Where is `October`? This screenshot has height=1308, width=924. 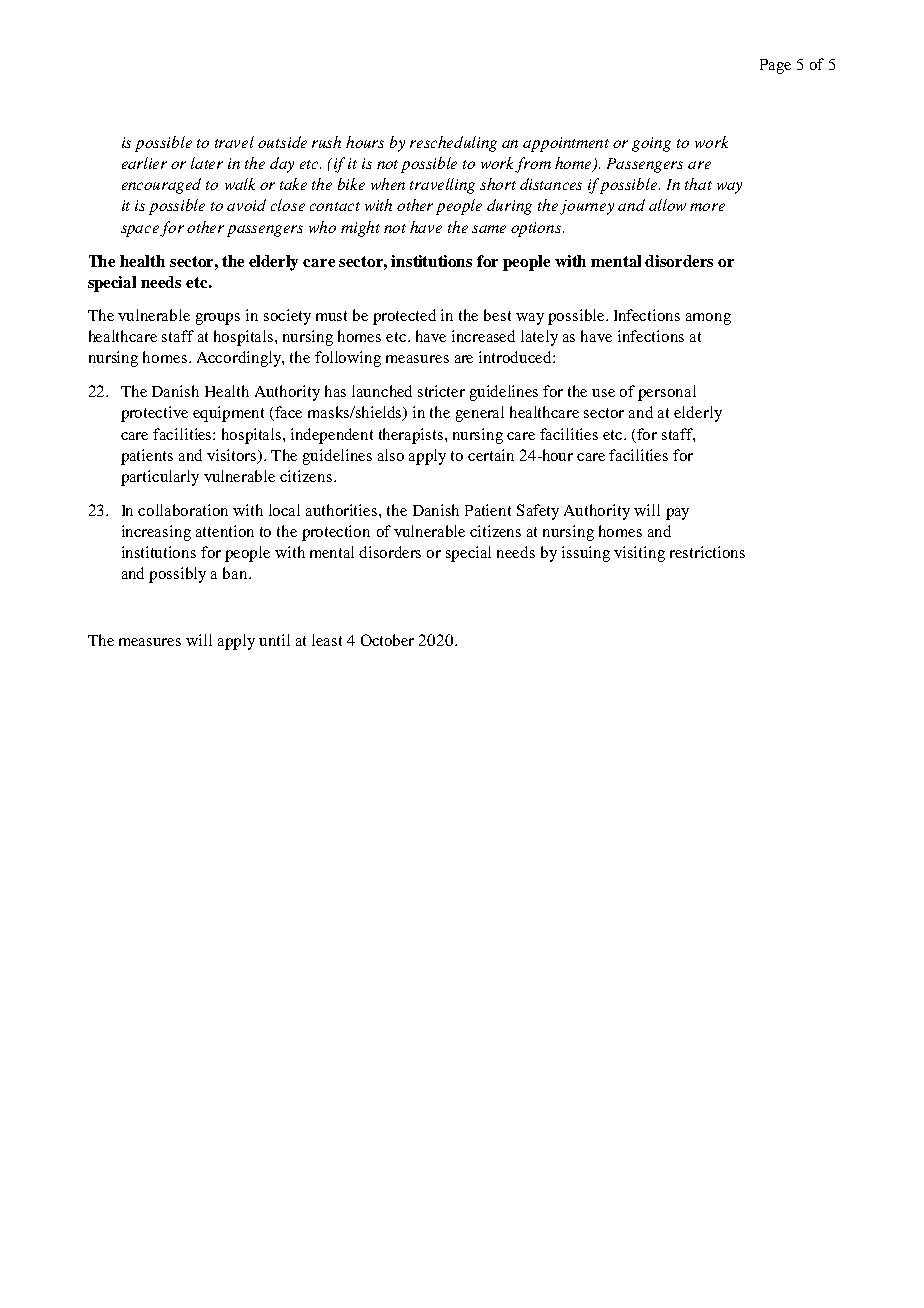
October is located at coordinates (387, 640).
